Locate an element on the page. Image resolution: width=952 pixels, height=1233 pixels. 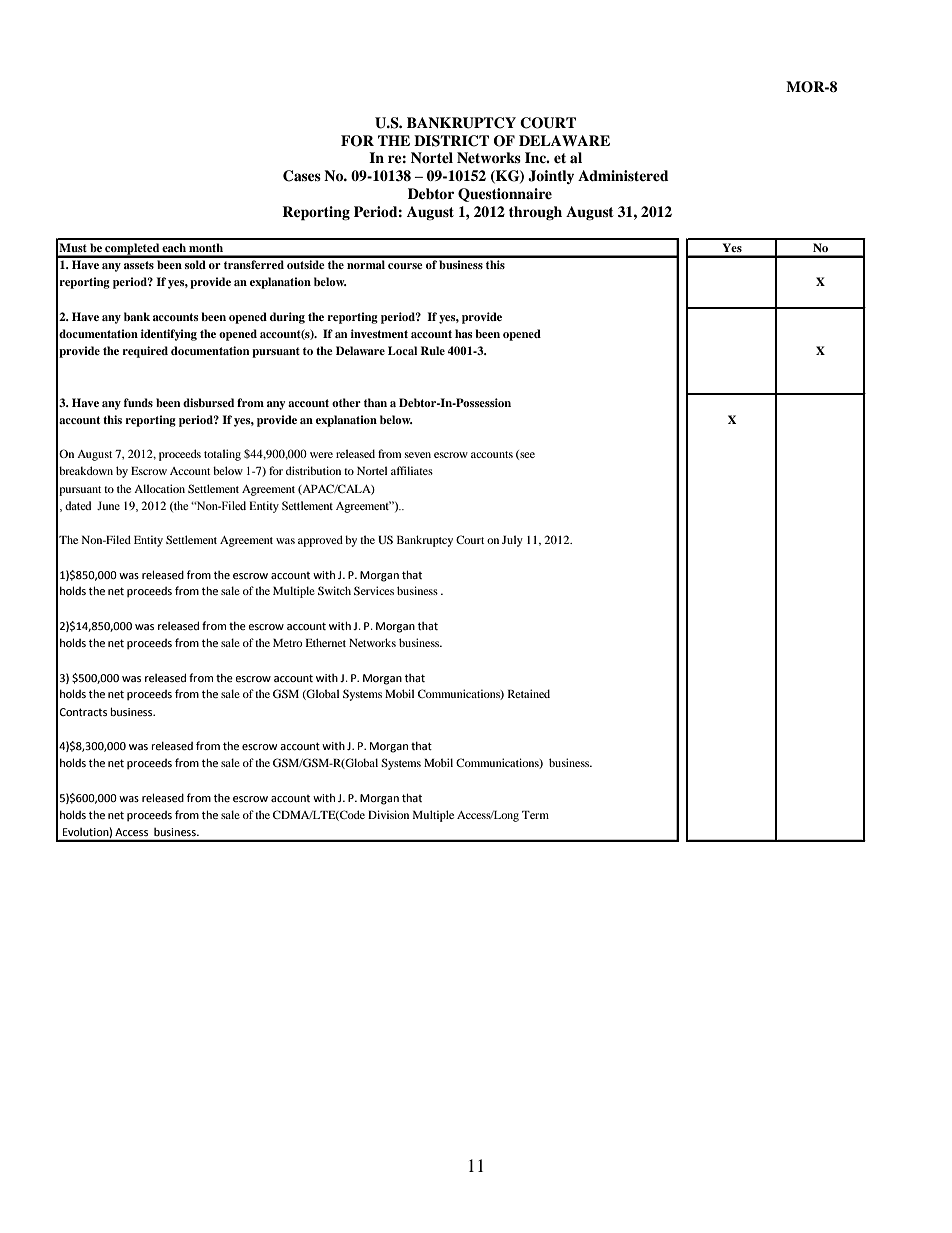
Ethernet is located at coordinates (325, 642).
